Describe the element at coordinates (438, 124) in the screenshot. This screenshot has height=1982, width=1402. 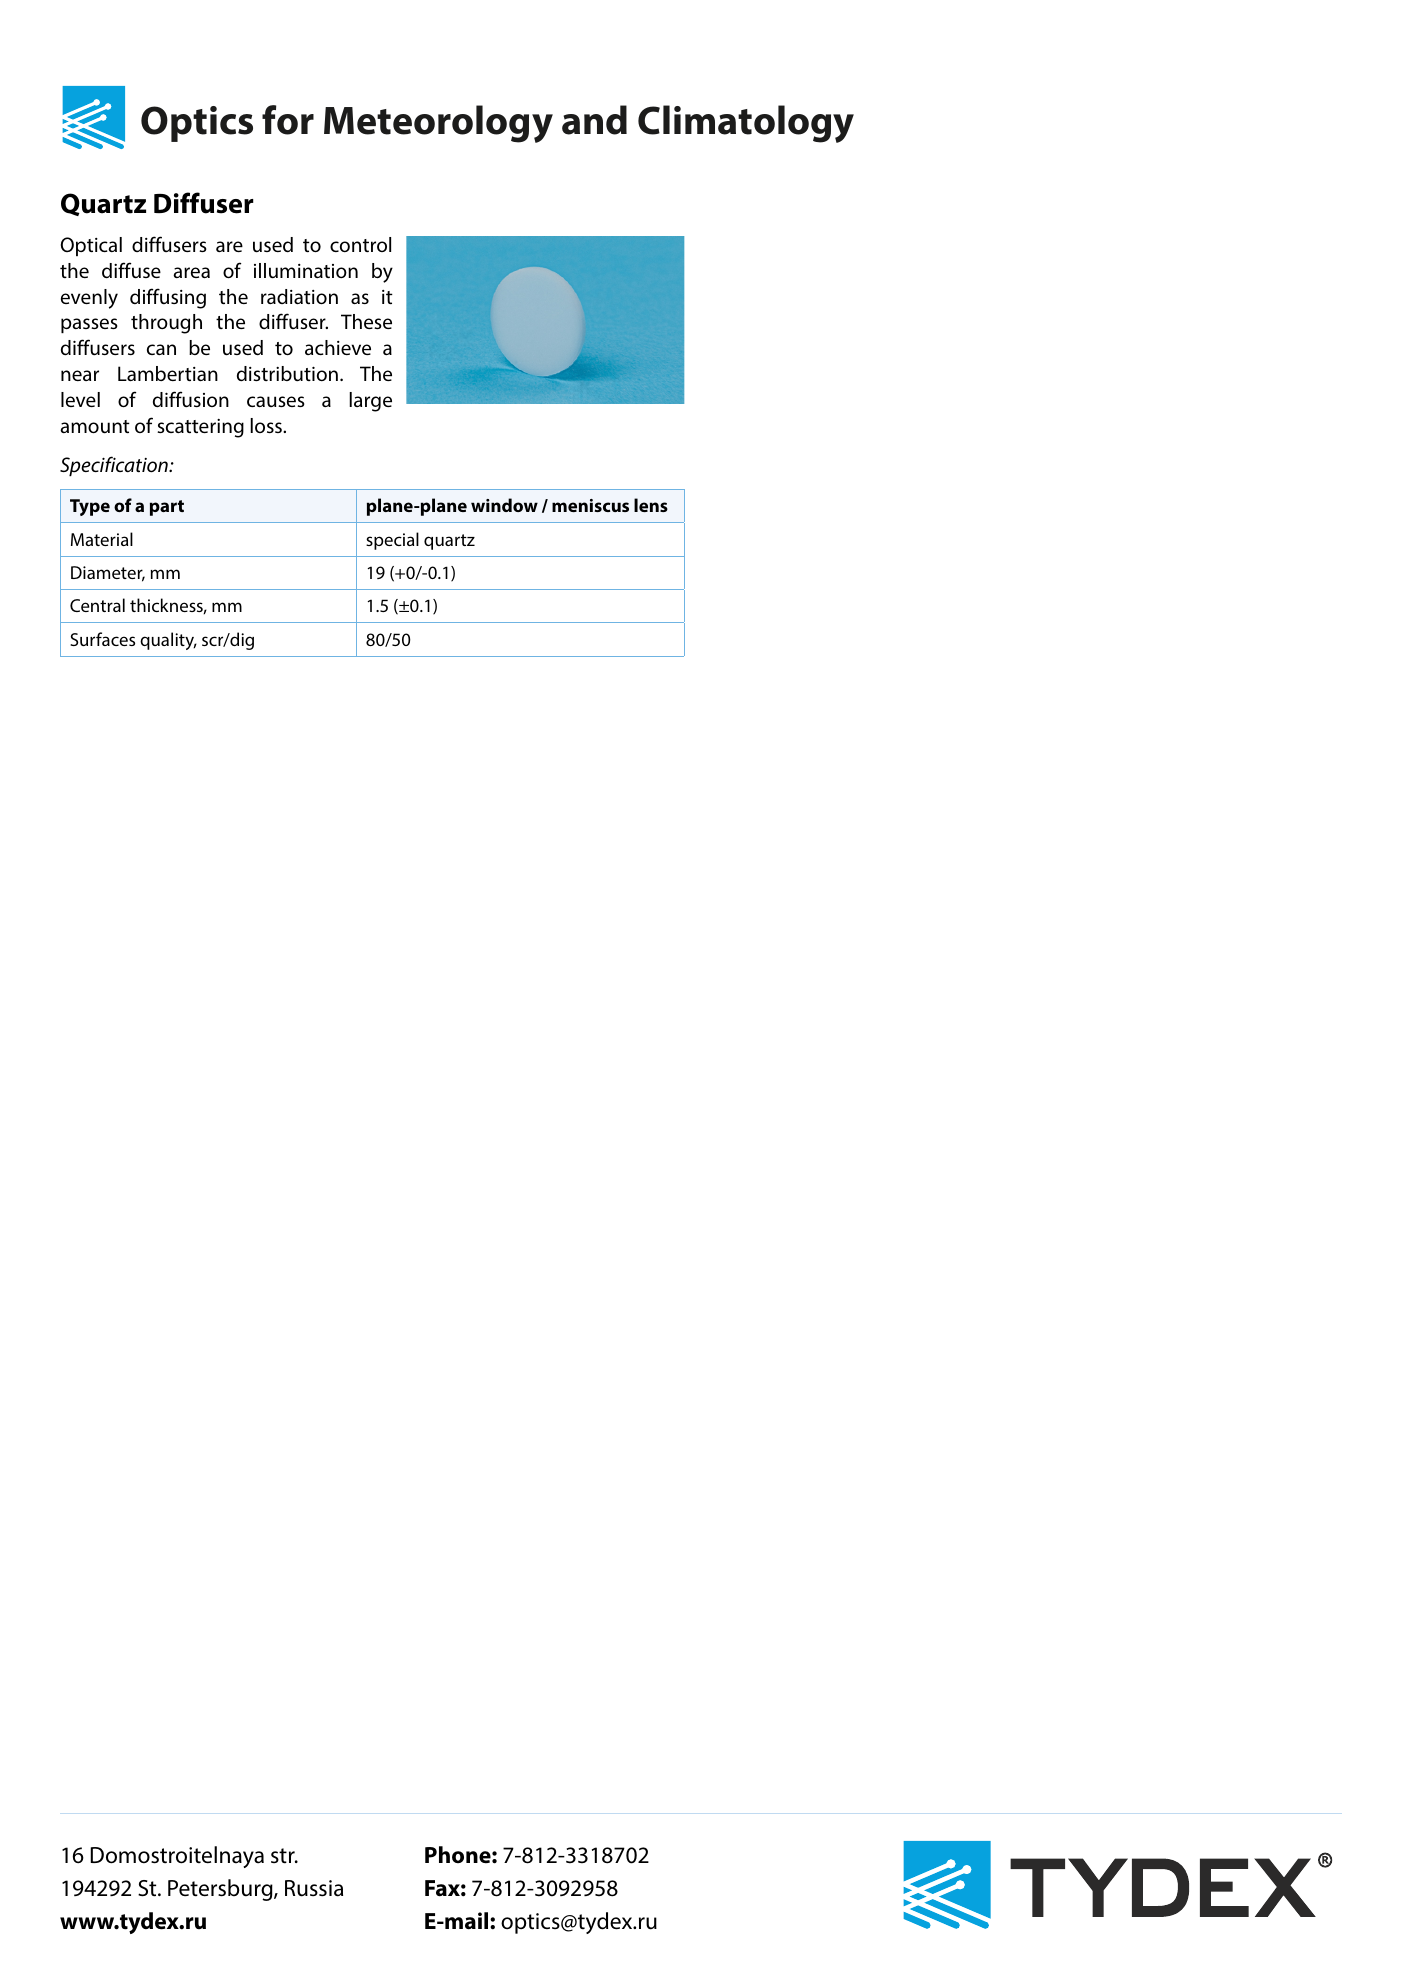
I see `Meteorology` at that location.
